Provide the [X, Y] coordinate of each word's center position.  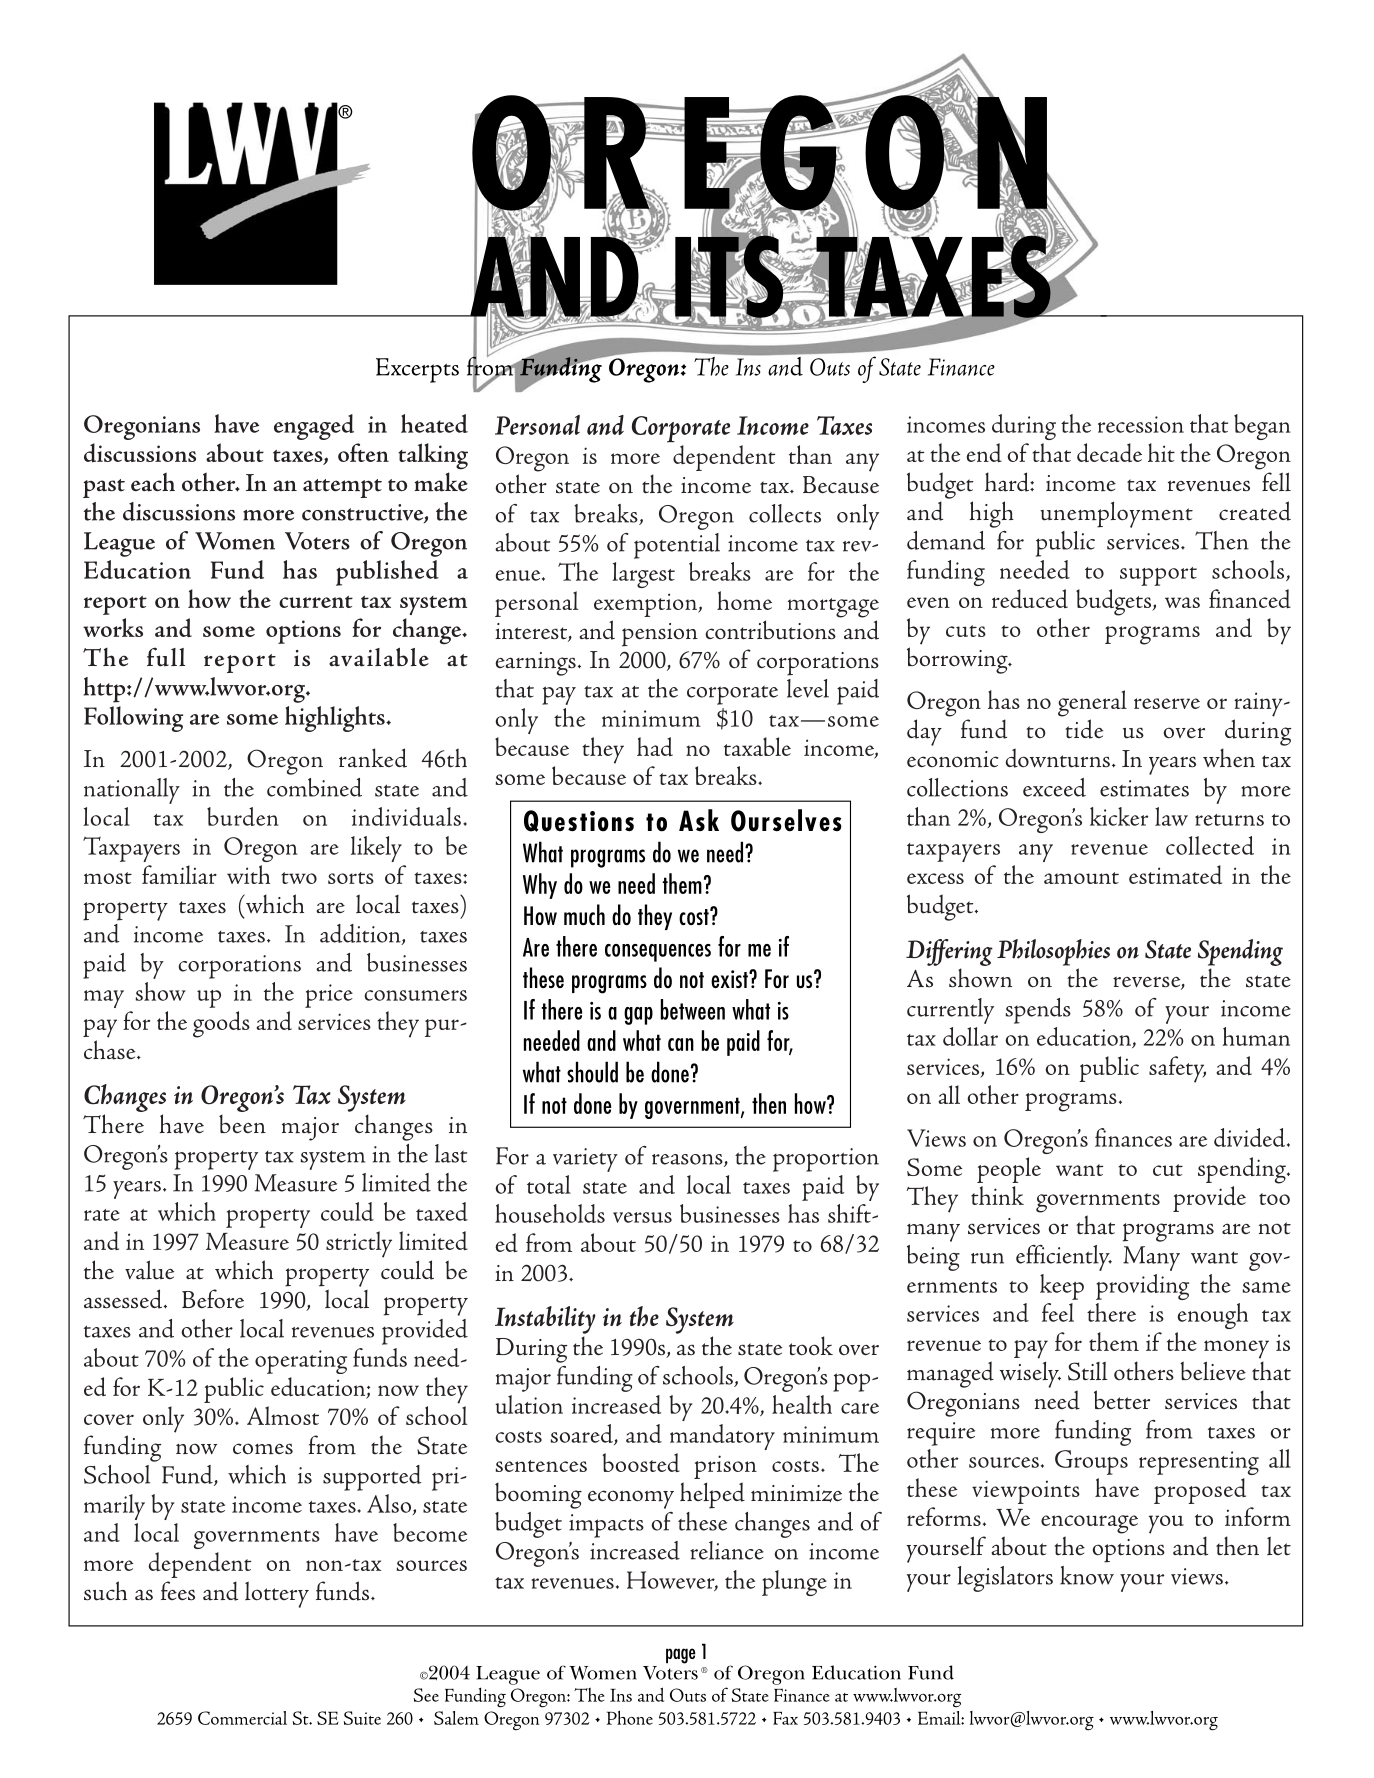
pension [660, 635]
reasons [688, 1160]
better [1122, 1399]
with [248, 874]
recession [1141, 424]
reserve [1167, 703]
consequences [658, 953]
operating [301, 1362]
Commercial [242, 1718]
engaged [314, 427]
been [242, 1124]
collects [785, 513]
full [166, 657]
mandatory [722, 1437]
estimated [1175, 874]
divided [1249, 1137]
